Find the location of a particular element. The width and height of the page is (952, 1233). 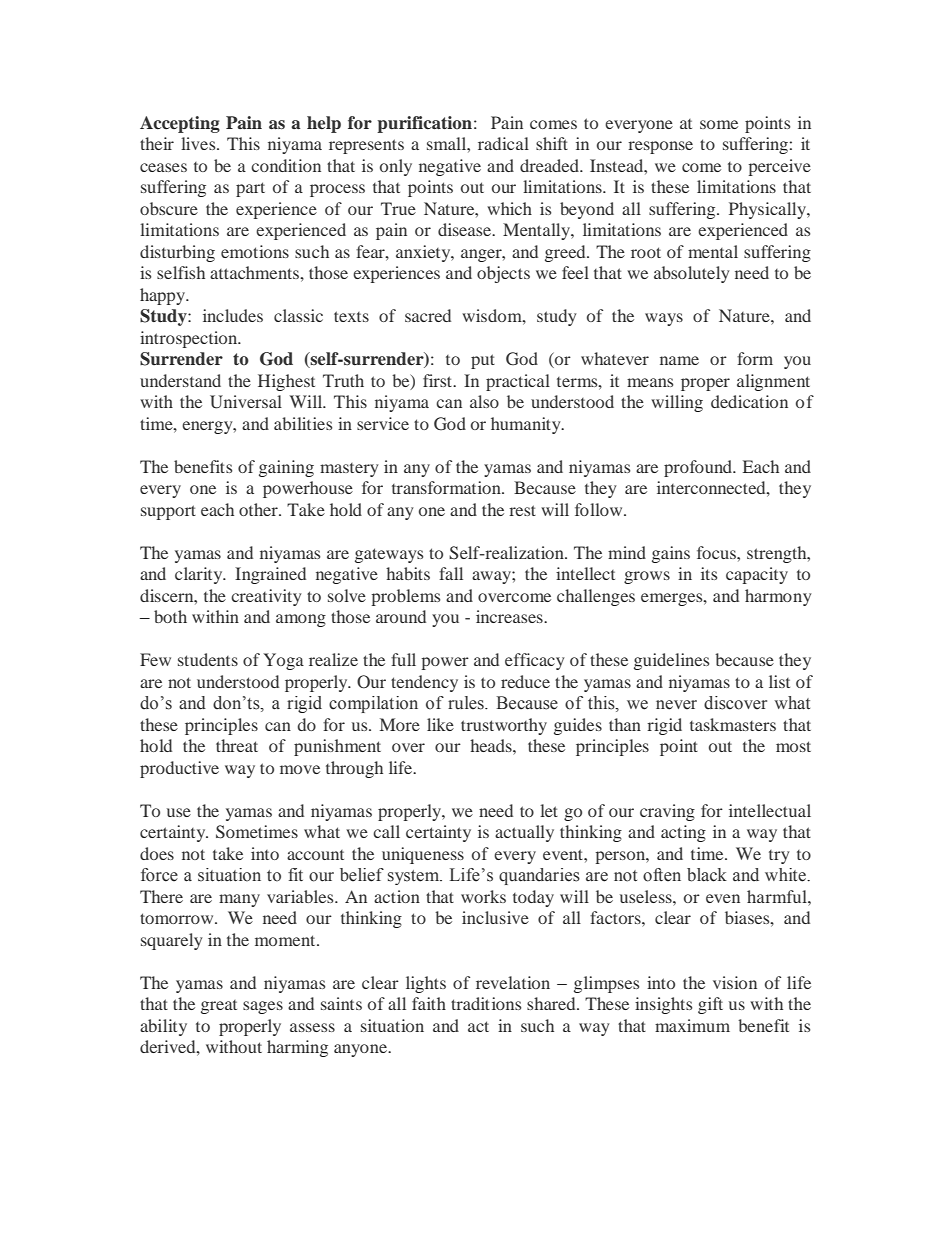

traditions is located at coordinates (486, 1003).
